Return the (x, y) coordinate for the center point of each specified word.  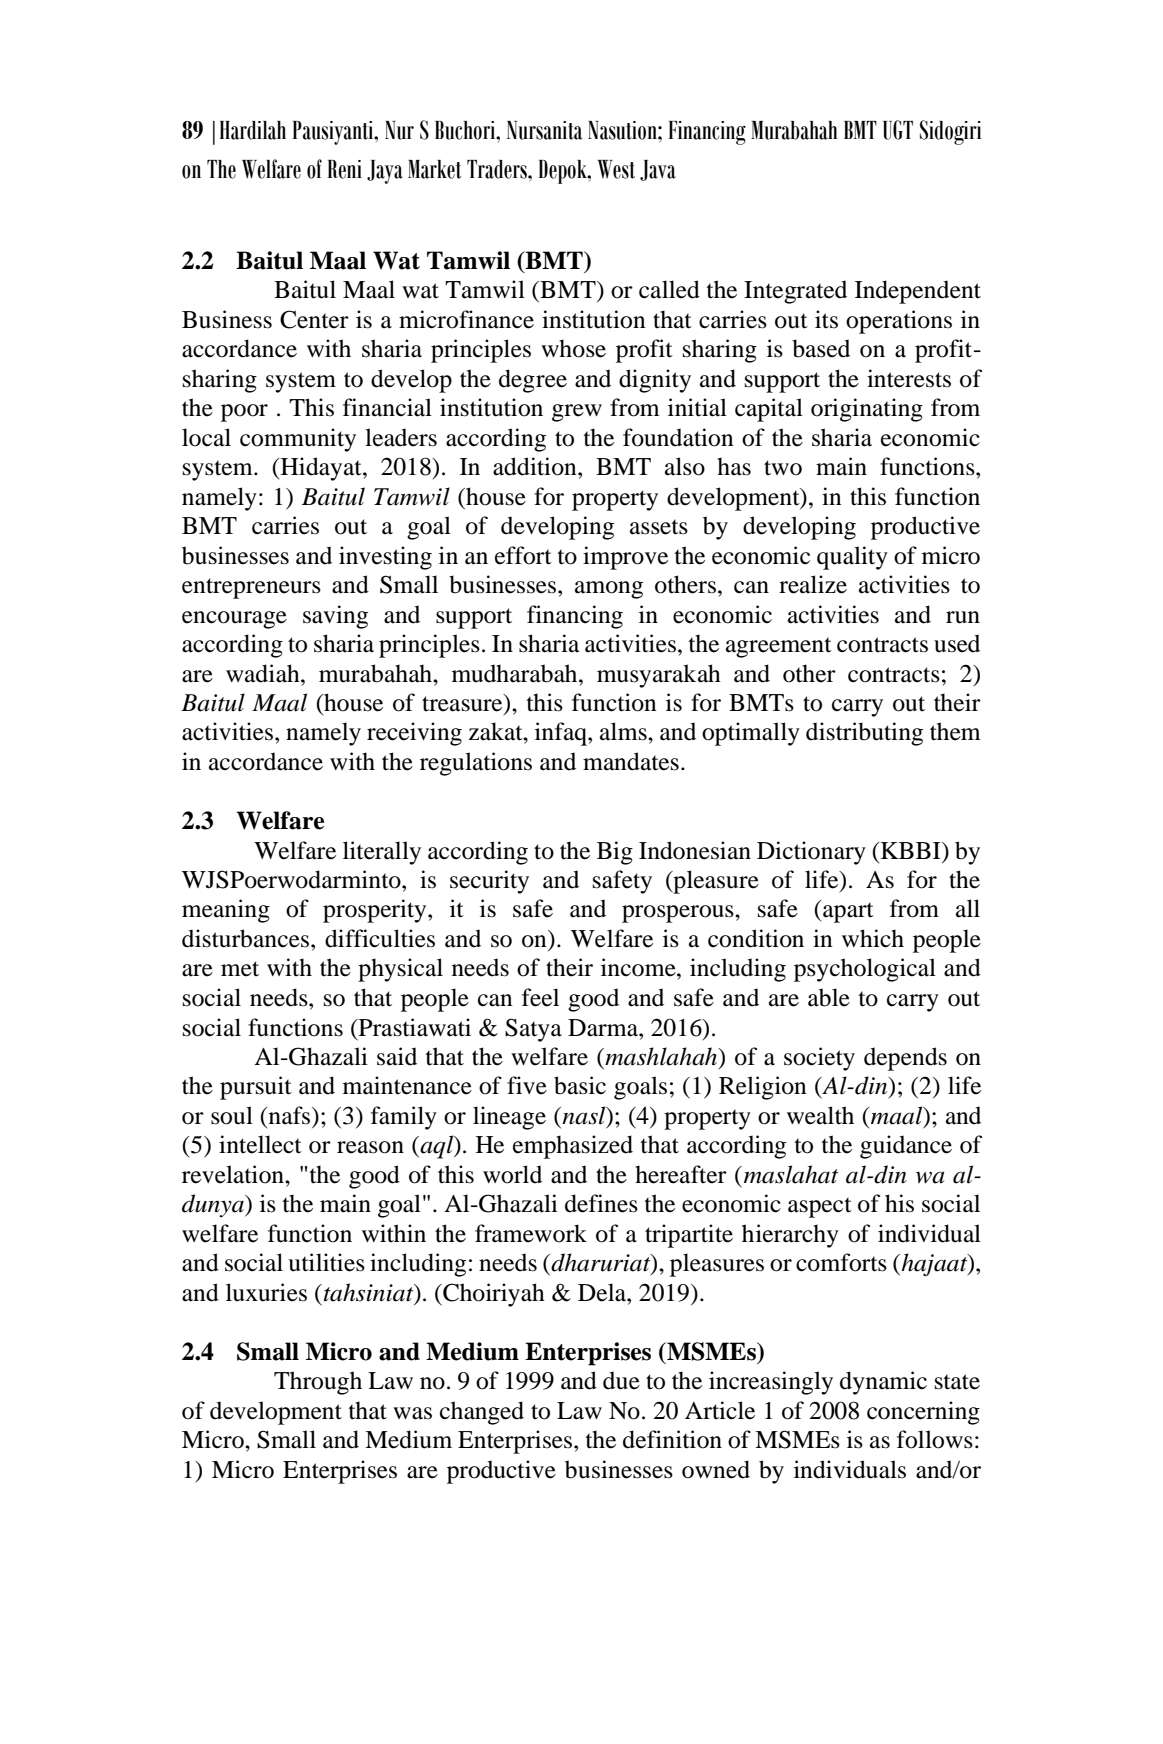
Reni (344, 169)
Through (318, 1383)
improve (625, 558)
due (621, 1380)
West (616, 169)
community (298, 440)
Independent (918, 292)
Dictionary (811, 853)
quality (852, 558)
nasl (584, 1116)
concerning (923, 1413)
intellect (260, 1144)
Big (615, 853)
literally (382, 853)
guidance (906, 1147)
